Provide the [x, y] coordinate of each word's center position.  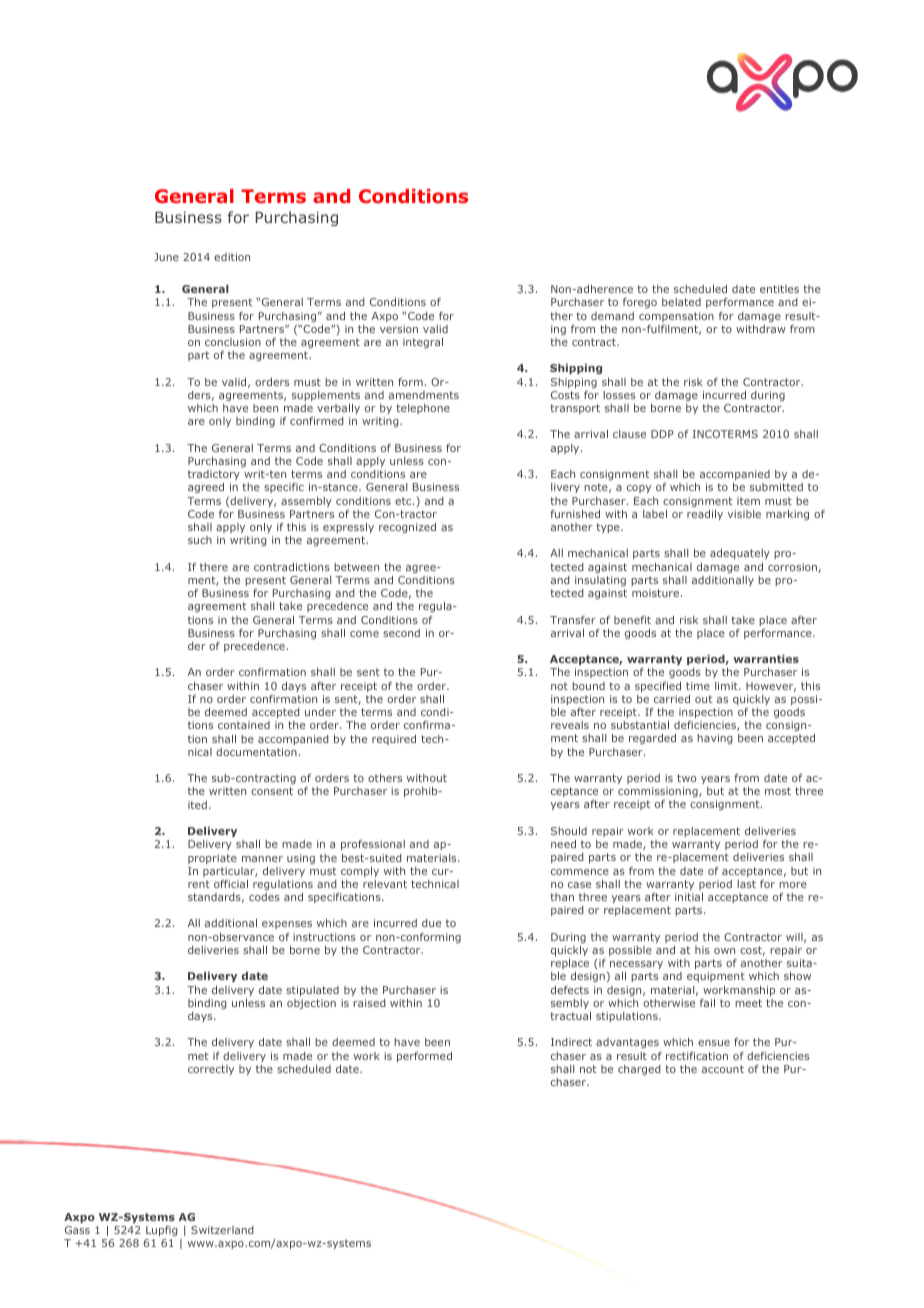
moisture [655, 593]
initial [689, 897]
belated [681, 302]
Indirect [571, 1042]
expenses [287, 925]
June [166, 257]
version [399, 329]
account [723, 1069]
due [431, 923]
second [401, 633]
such [200, 540]
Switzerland [222, 1230]
